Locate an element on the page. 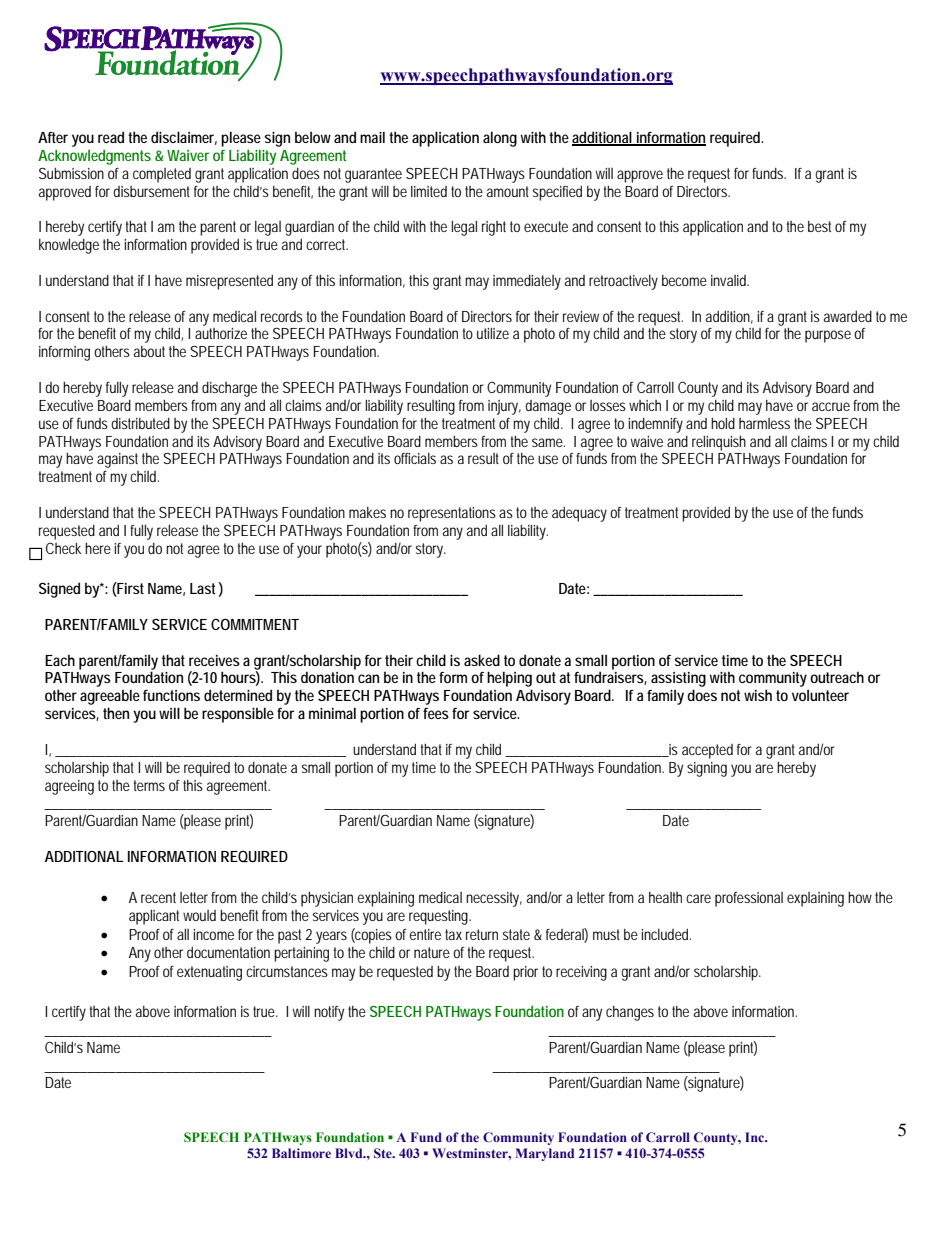 The image size is (952, 1233). invalid is located at coordinates (730, 280).
